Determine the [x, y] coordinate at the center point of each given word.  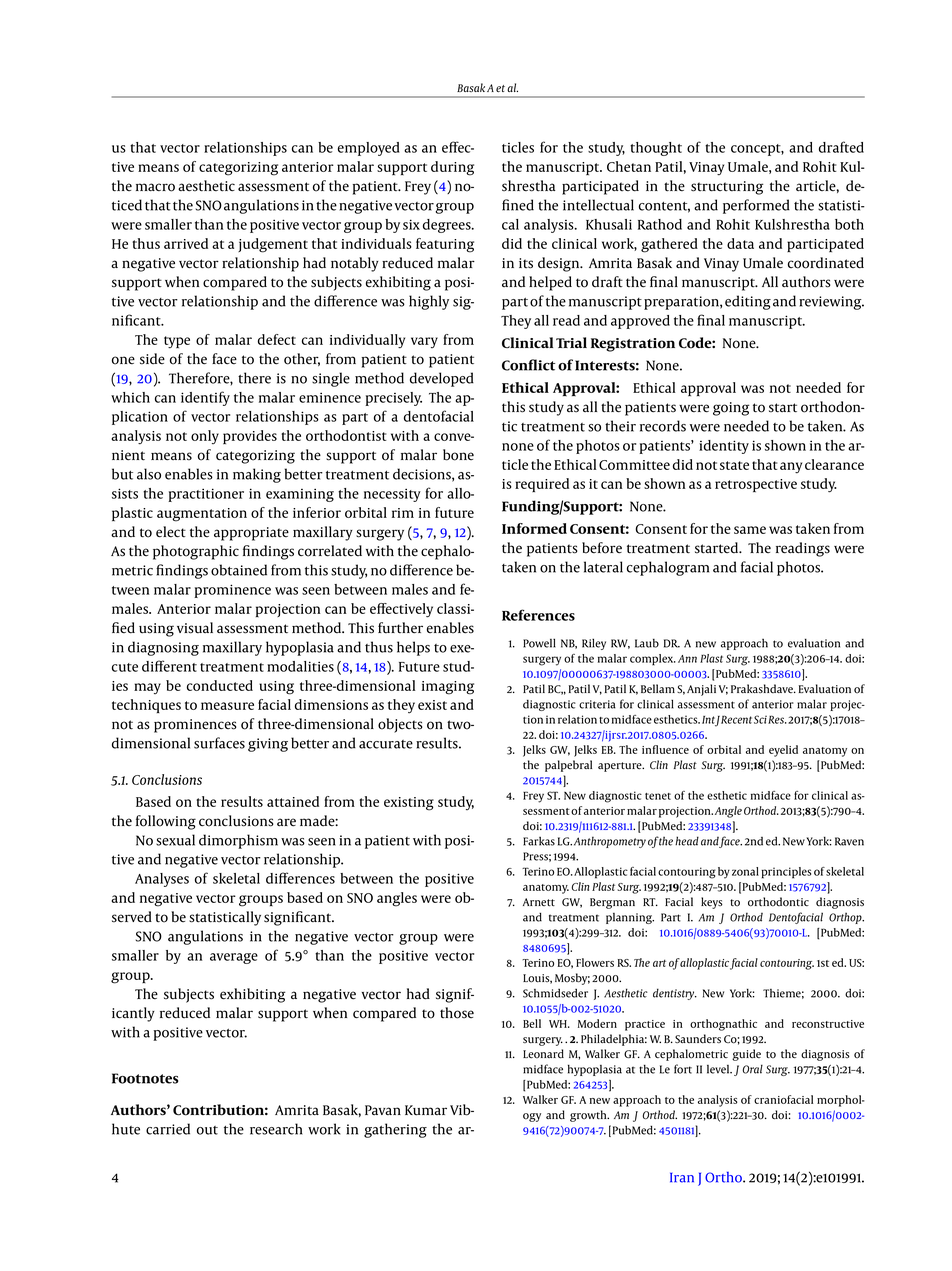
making [257, 475]
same [750, 530]
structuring [727, 188]
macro [155, 187]
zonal [745, 871]
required [542, 485]
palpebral [568, 766]
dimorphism [238, 841]
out [207, 1130]
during [452, 168]
